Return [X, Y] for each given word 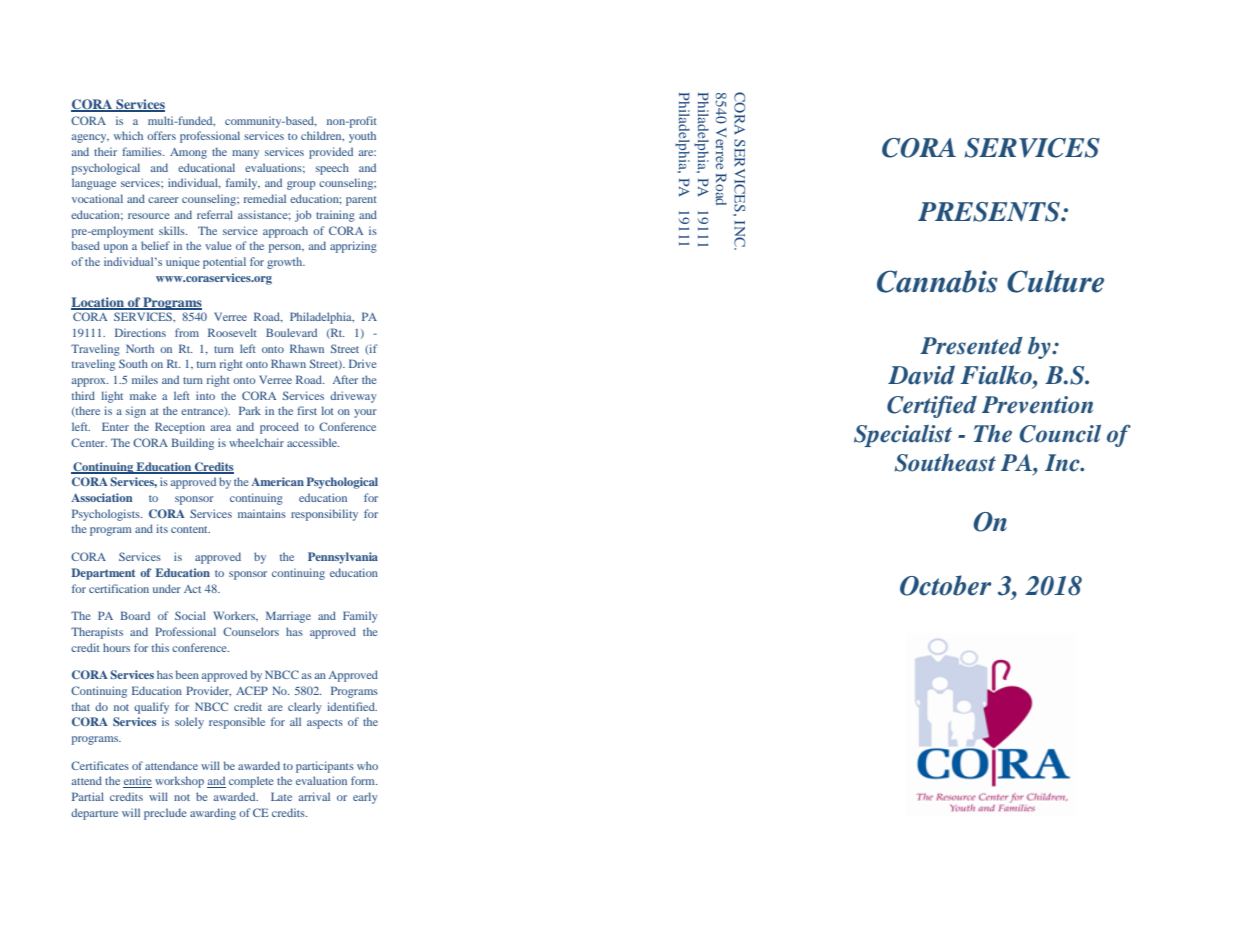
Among [188, 153]
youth [362, 137]
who [367, 765]
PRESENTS [990, 212]
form [364, 780]
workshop [179, 782]
